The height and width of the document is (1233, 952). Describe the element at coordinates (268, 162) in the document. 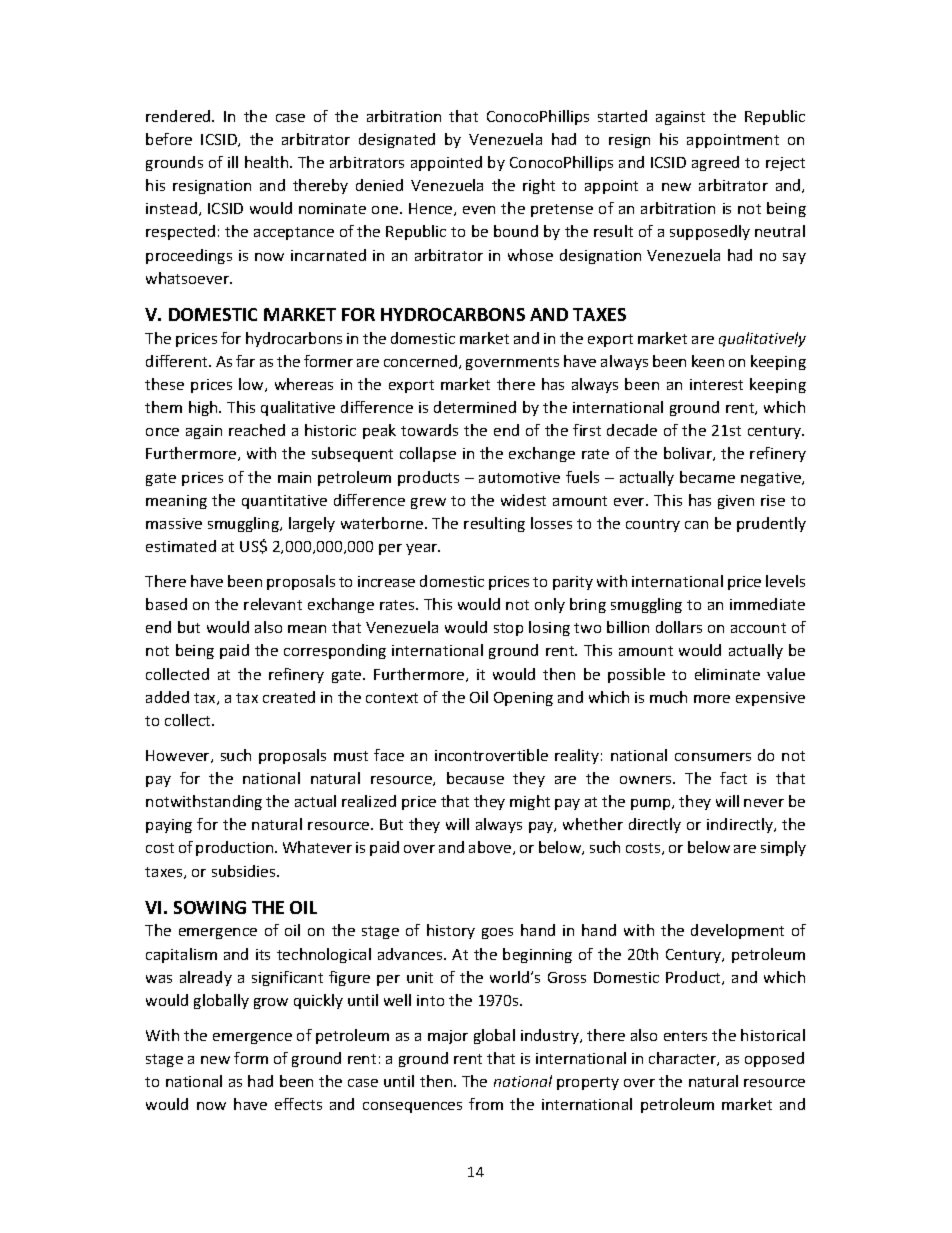

I see `health` at that location.
